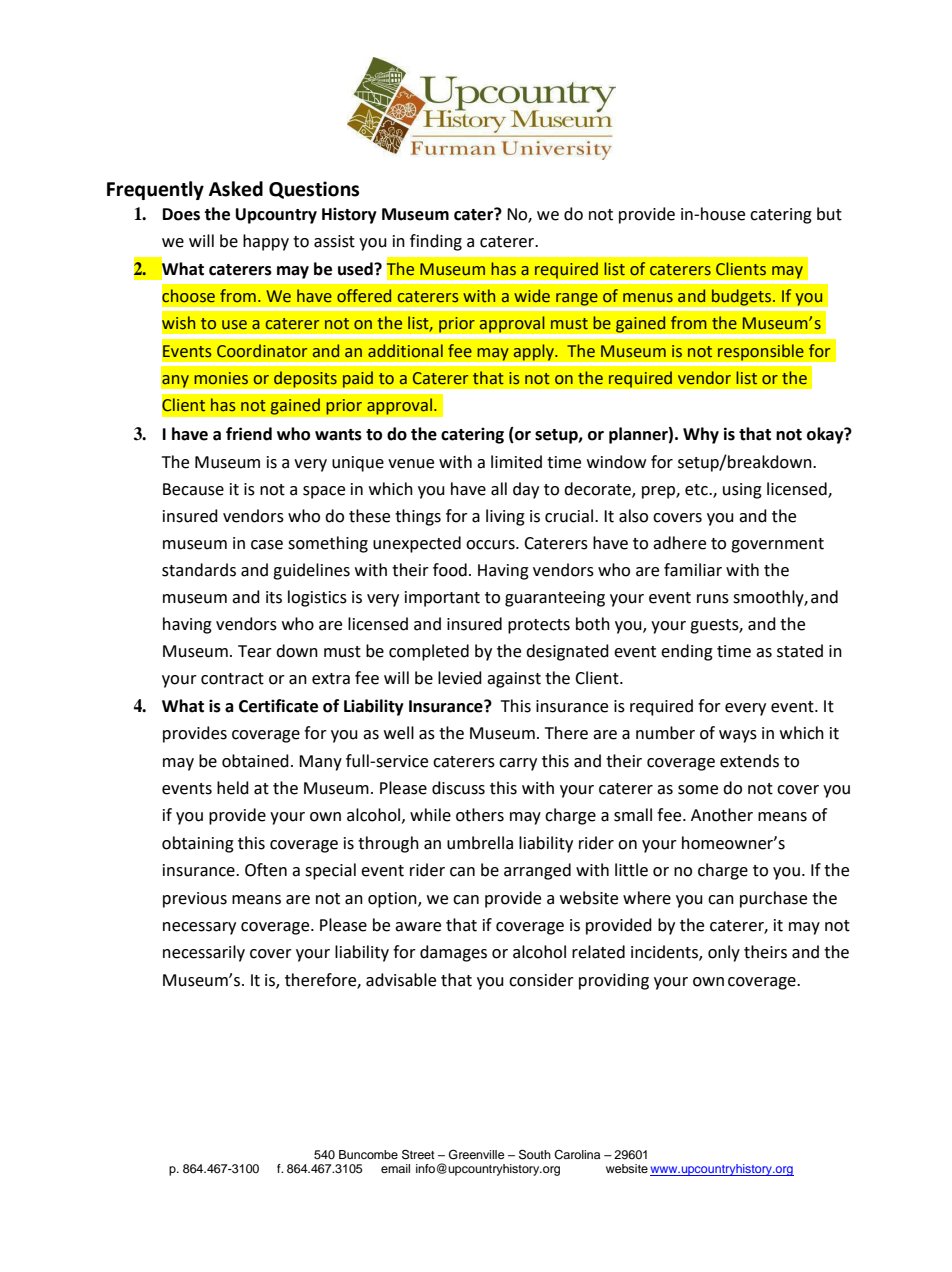  Describe the element at coordinates (199, 570) in the page. I see `standards` at that location.
